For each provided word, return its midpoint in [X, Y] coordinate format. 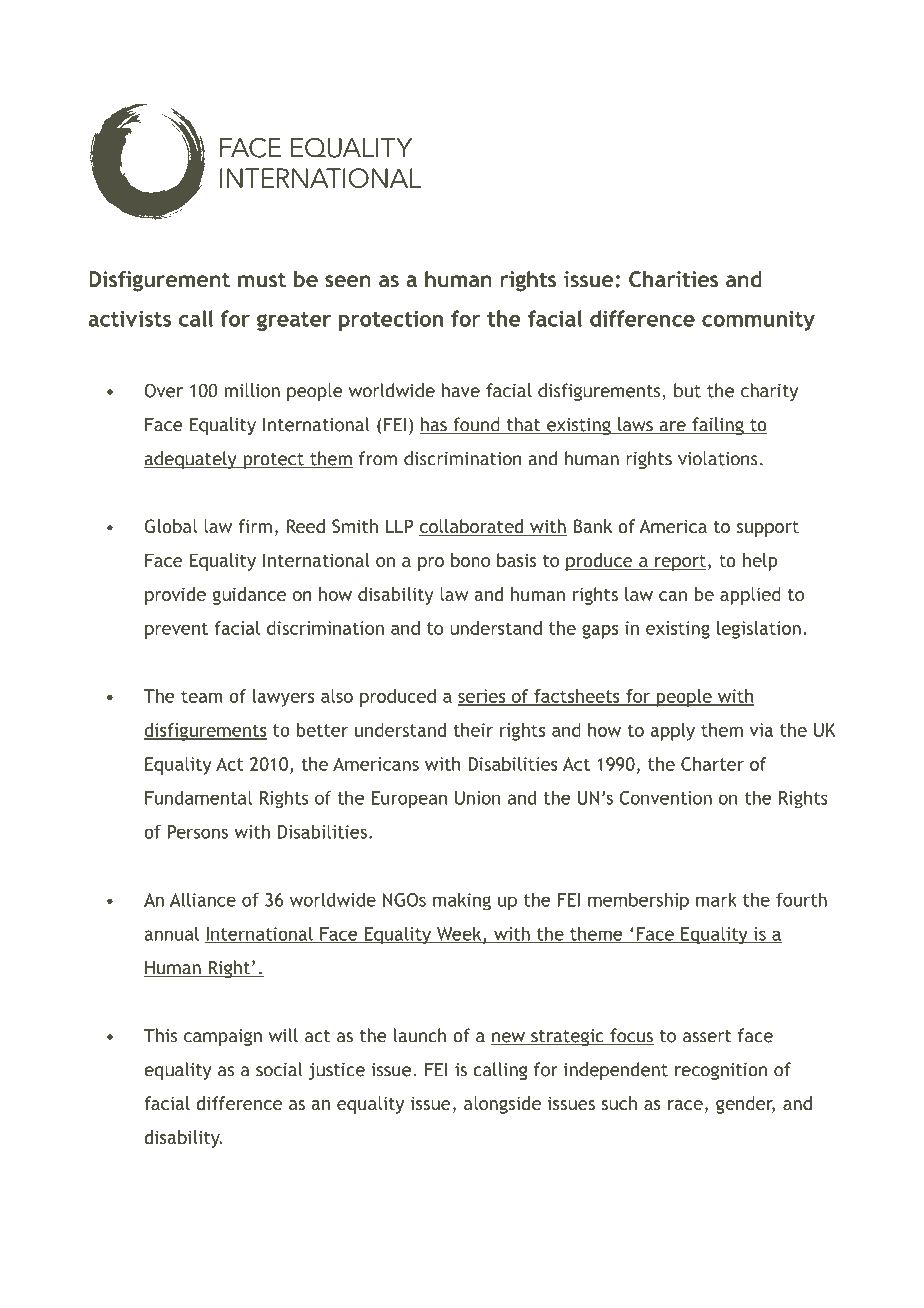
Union [477, 798]
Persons [198, 832]
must [262, 279]
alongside [502, 1105]
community [758, 321]
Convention [665, 798]
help [760, 562]
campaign [223, 1037]
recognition [721, 1071]
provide [175, 596]
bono [470, 560]
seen [348, 281]
